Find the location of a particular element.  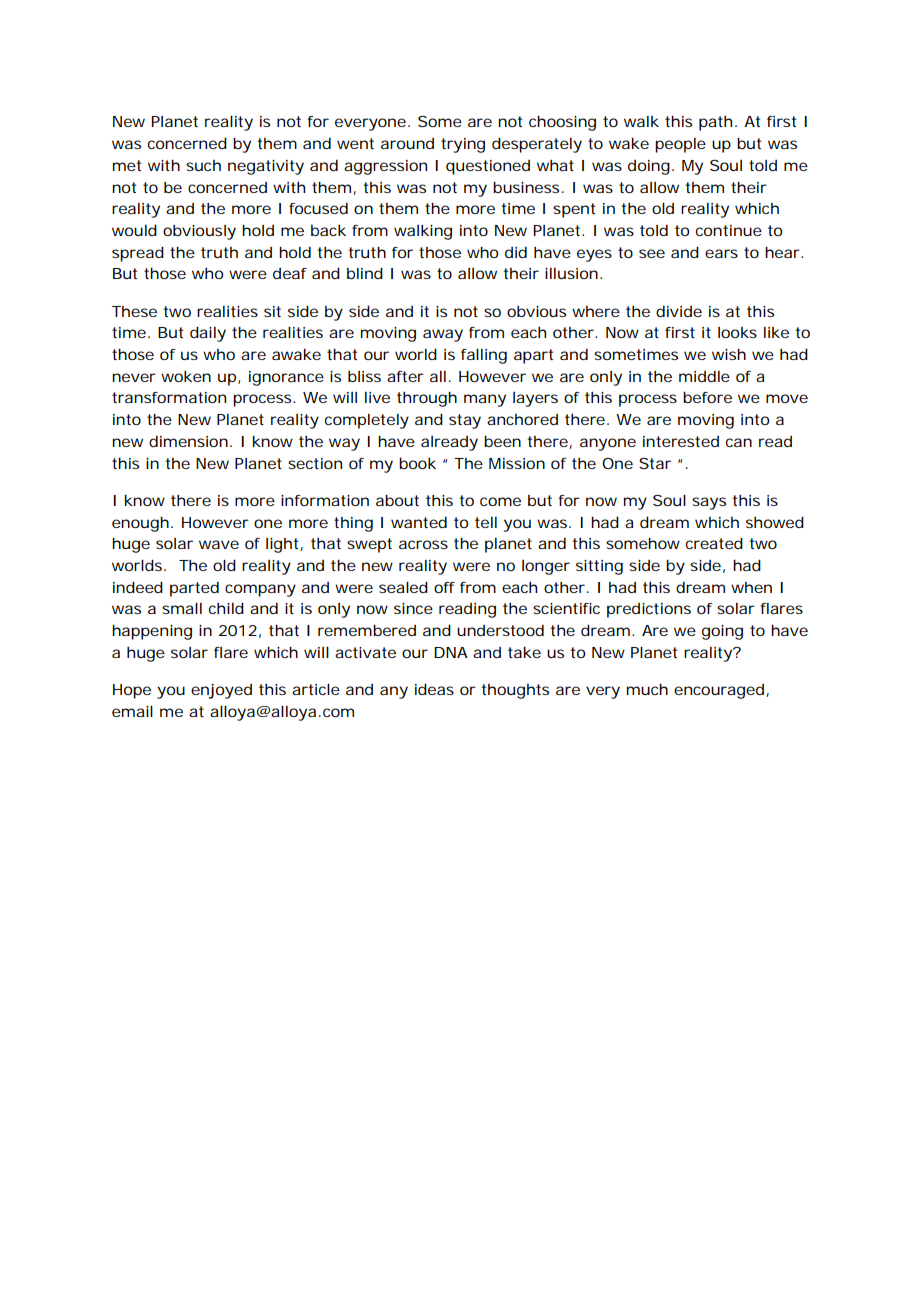

across is located at coordinates (423, 544).
